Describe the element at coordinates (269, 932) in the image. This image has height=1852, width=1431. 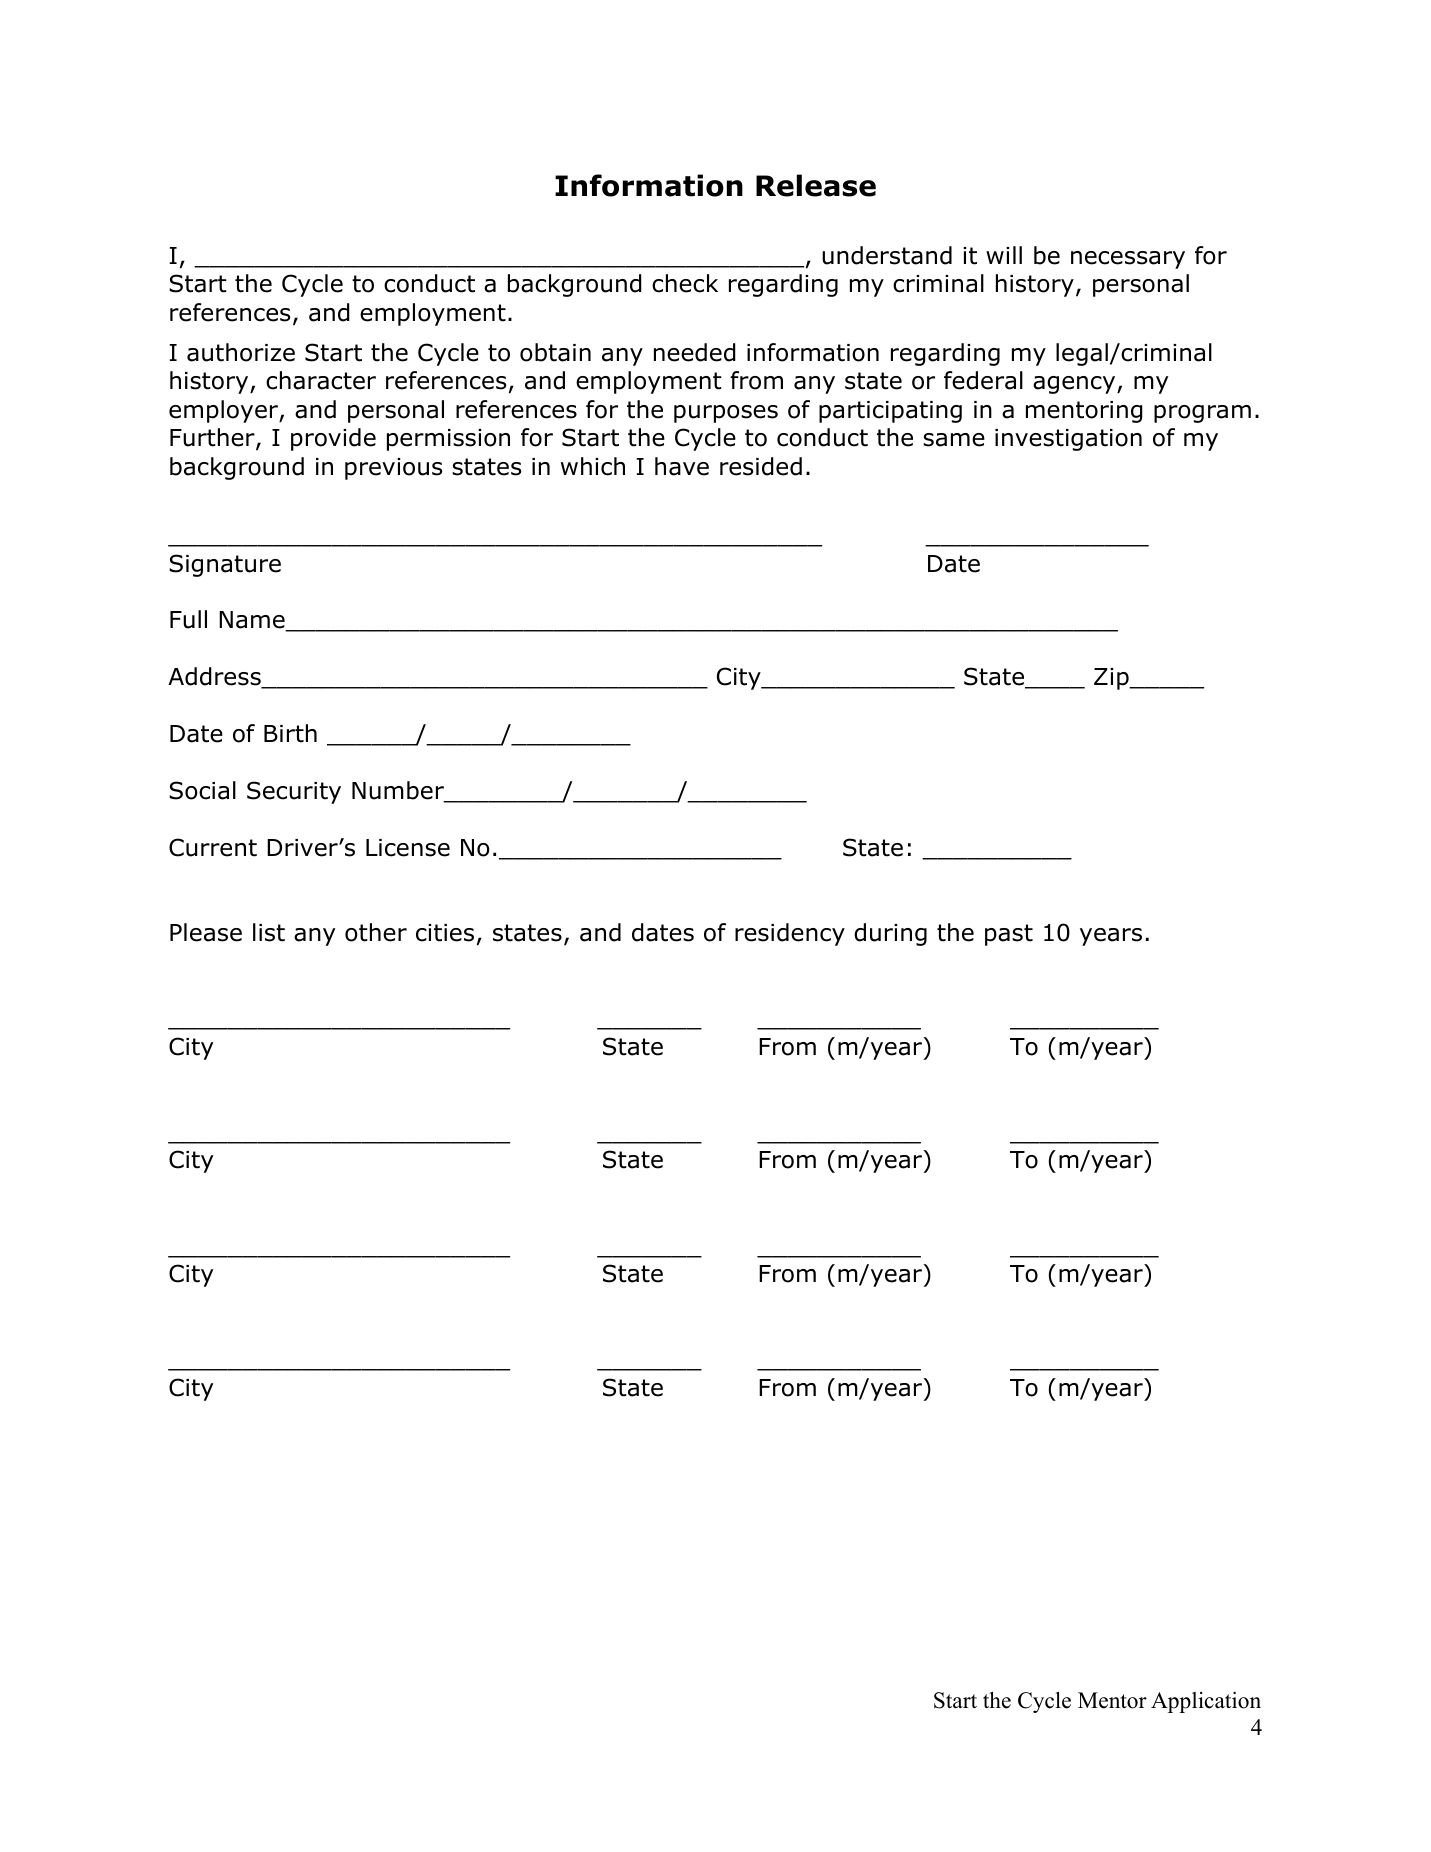
I see `list` at that location.
